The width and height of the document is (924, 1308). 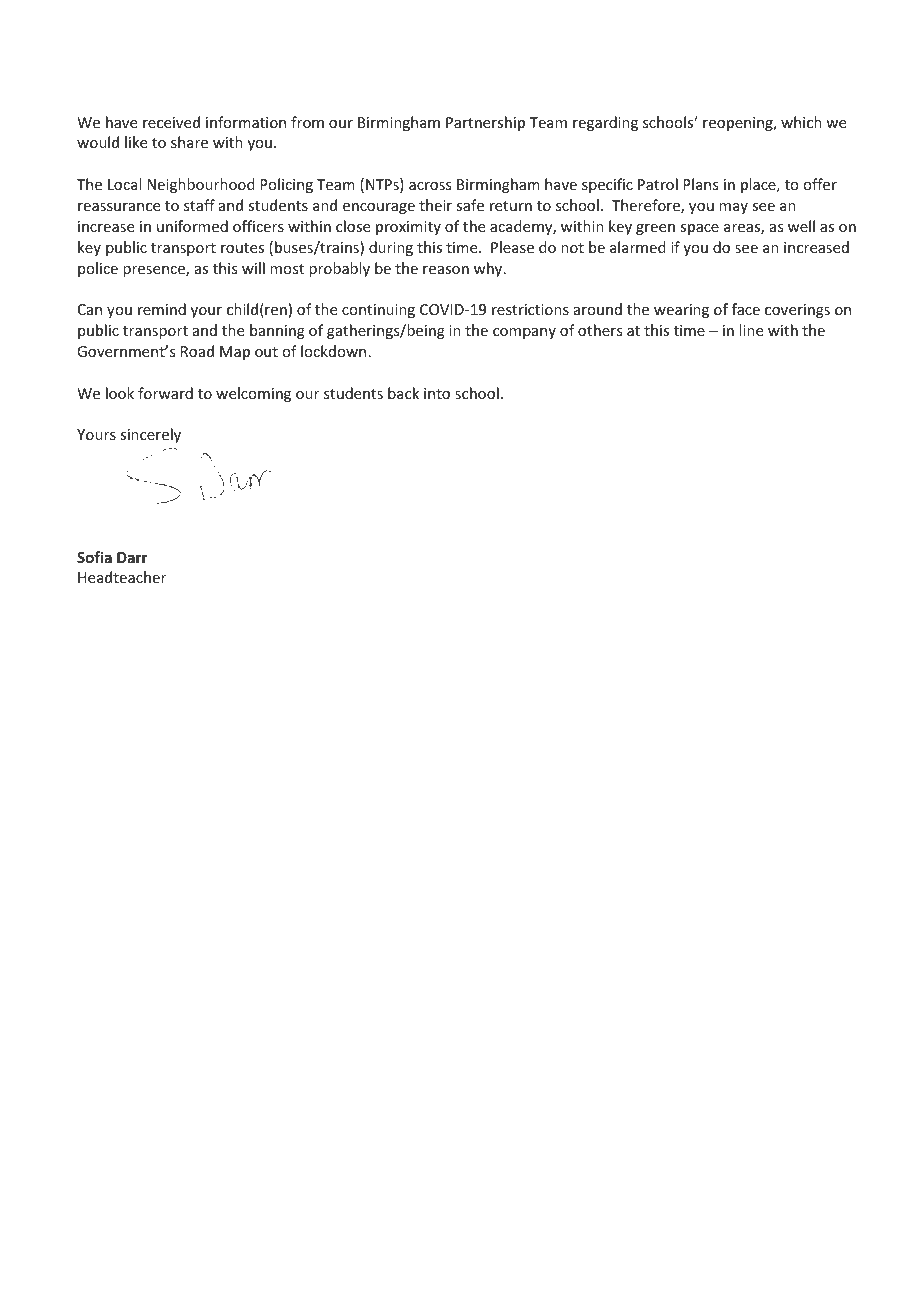 What do you see at coordinates (403, 393) in the document?
I see `back` at bounding box center [403, 393].
